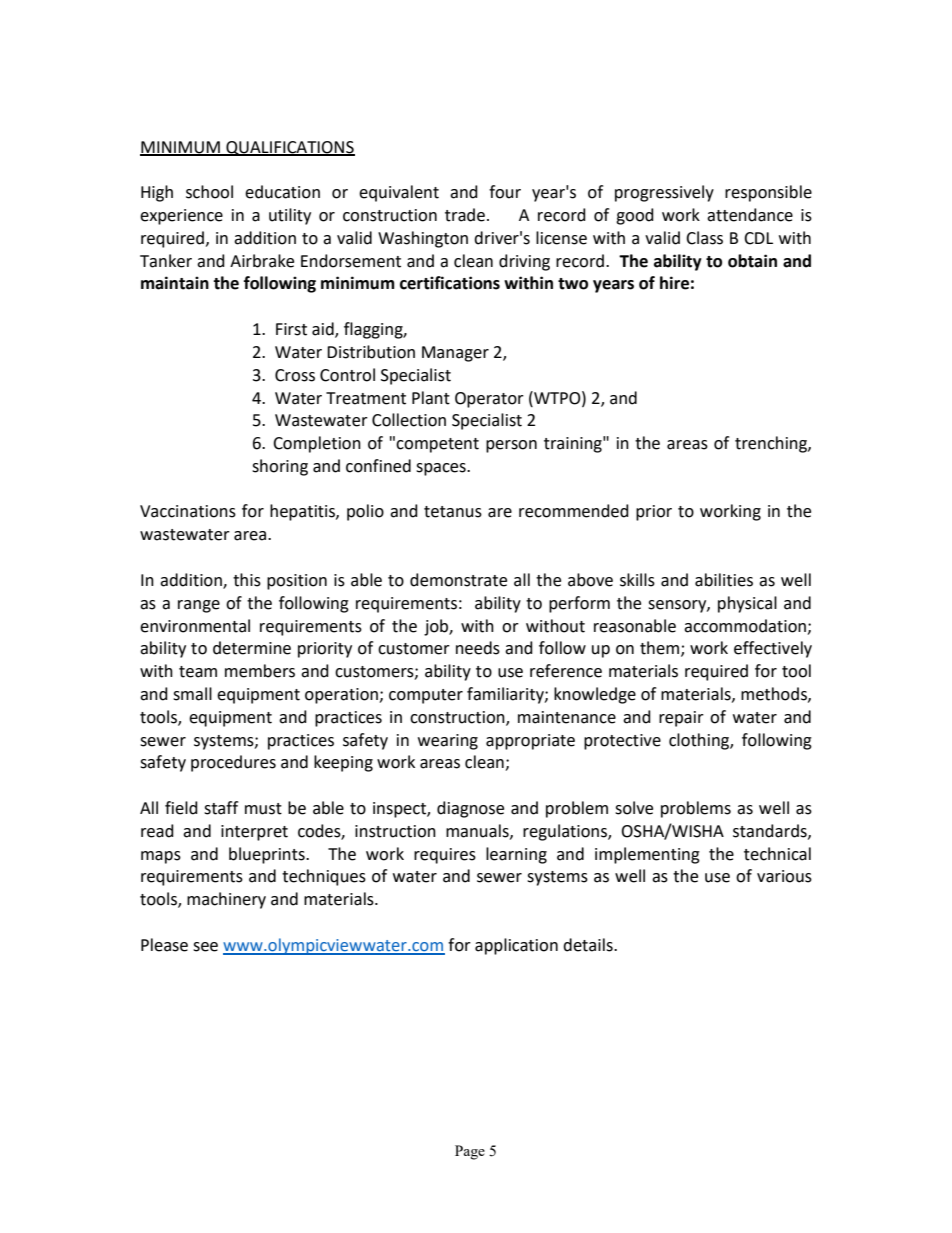  Describe the element at coordinates (470, 809) in the document. I see `diagnose` at that location.
